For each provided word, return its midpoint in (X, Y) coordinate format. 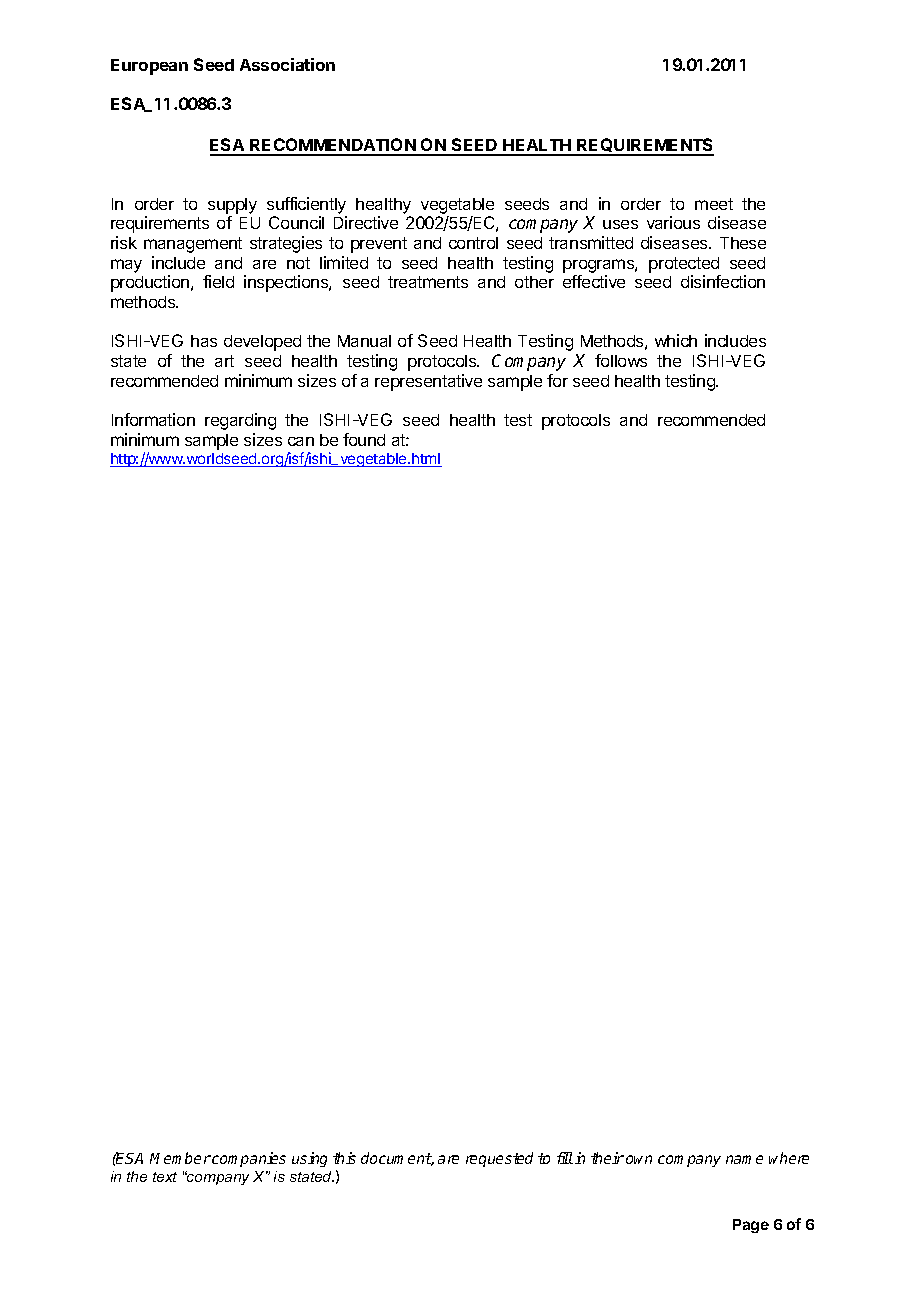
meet (714, 204)
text (165, 1177)
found (364, 439)
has (204, 341)
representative (428, 382)
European (149, 67)
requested (499, 1159)
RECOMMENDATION (333, 146)
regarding (240, 421)
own (639, 1159)
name (744, 1159)
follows (621, 360)
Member (180, 1158)
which (676, 340)
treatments (428, 282)
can (301, 441)
